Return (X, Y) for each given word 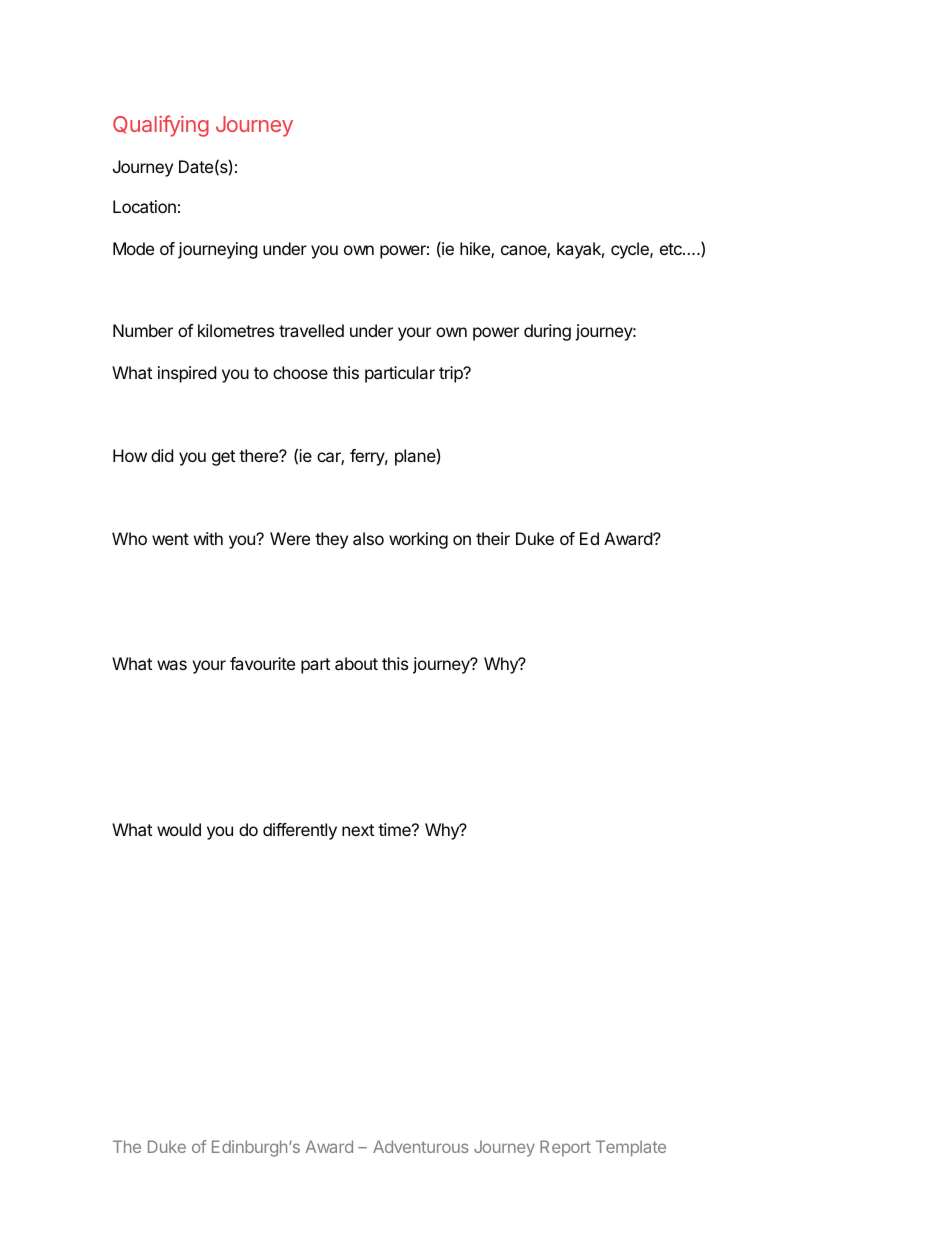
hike (476, 250)
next (358, 830)
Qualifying (161, 126)
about (356, 663)
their (493, 538)
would (179, 829)
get (223, 458)
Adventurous (421, 1146)
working (418, 540)
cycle (631, 250)
